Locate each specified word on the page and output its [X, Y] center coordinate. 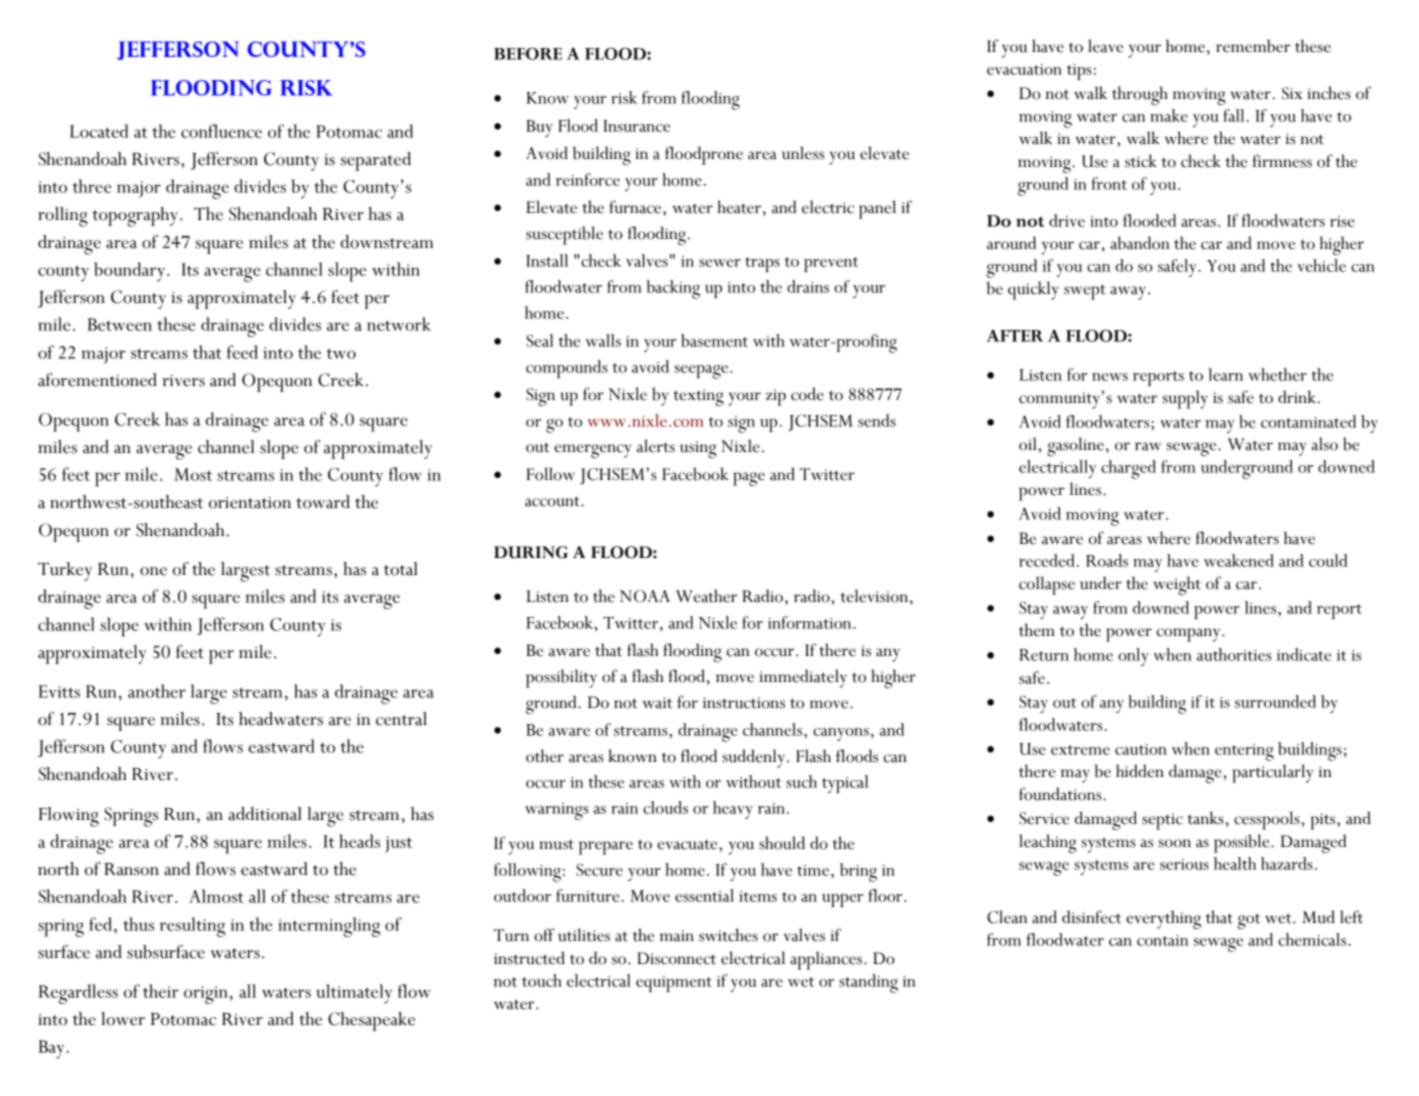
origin [206, 995]
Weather [706, 596]
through [1140, 95]
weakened [1239, 560]
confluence [221, 131]
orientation [250, 503]
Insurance [636, 126]
